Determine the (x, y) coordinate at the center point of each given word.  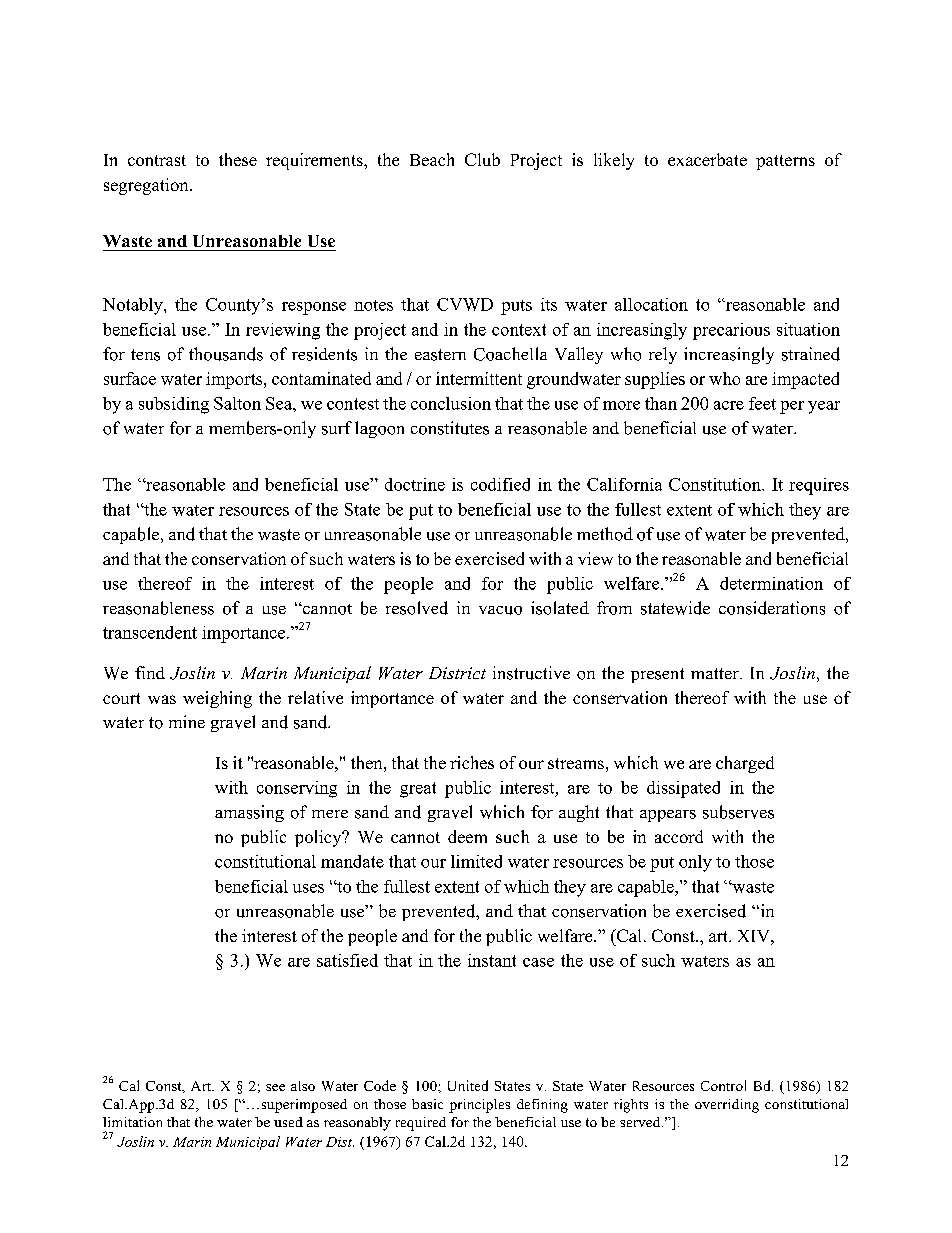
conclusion (451, 403)
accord (679, 836)
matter (716, 673)
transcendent (150, 632)
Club (482, 159)
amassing (249, 813)
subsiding (174, 405)
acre (729, 405)
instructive (531, 673)
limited (476, 861)
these (238, 159)
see (275, 1087)
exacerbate (707, 159)
